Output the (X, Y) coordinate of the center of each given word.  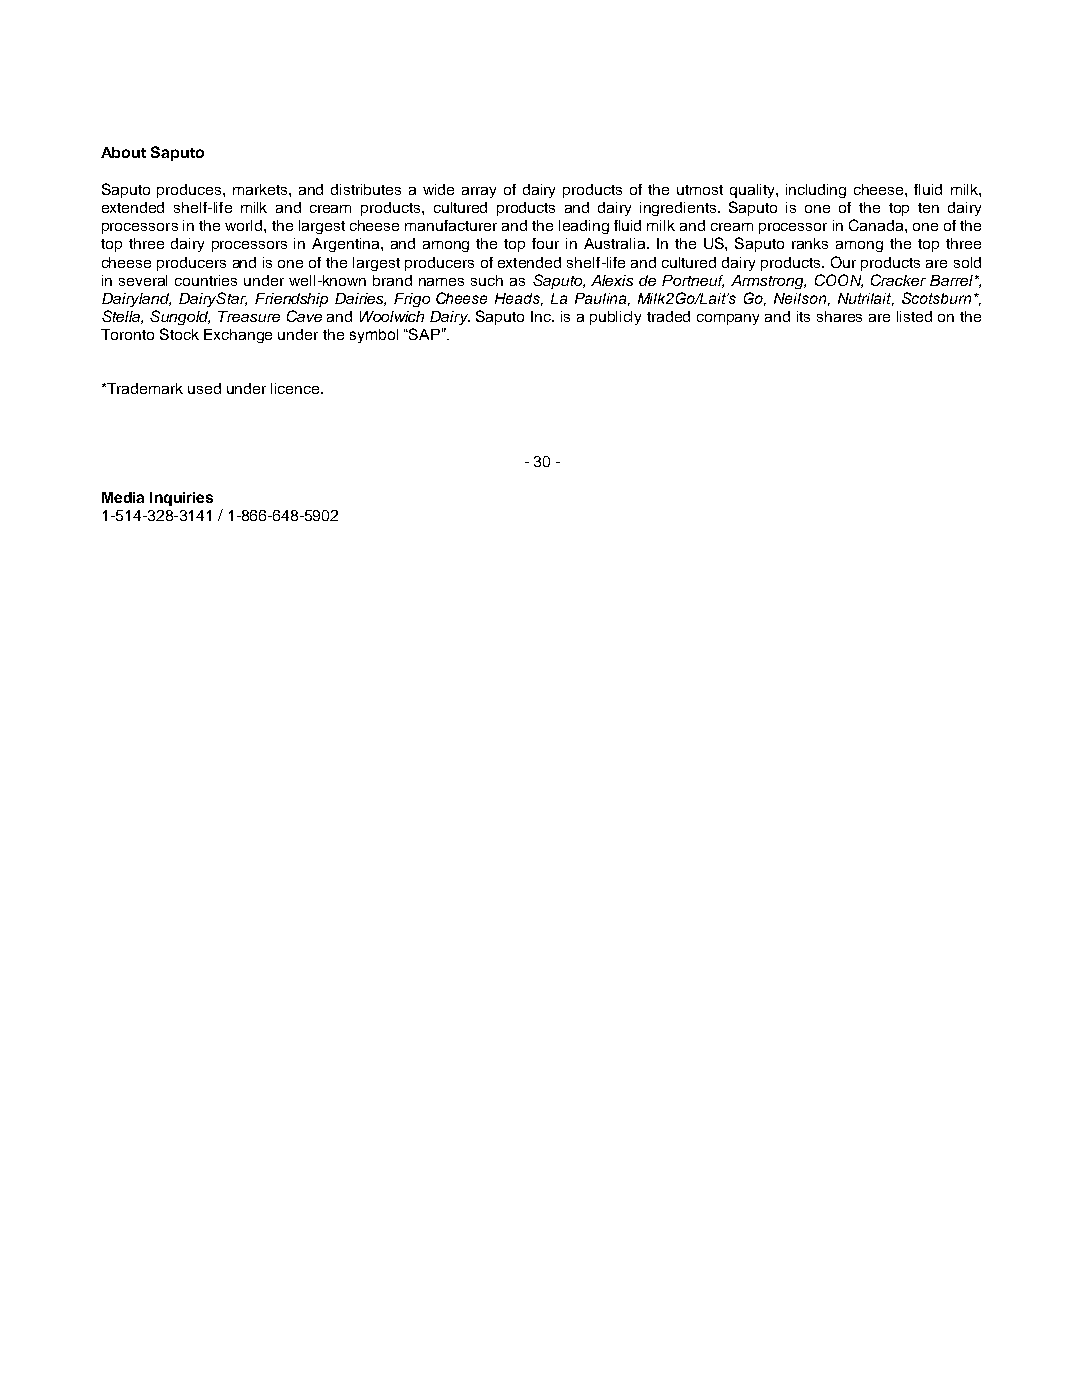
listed (914, 316)
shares (839, 316)
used (204, 388)
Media (123, 497)
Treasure (249, 316)
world (245, 225)
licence (296, 388)
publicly (615, 318)
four (545, 243)
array (479, 192)
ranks (810, 243)
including (816, 191)
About (123, 152)
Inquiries (181, 499)
